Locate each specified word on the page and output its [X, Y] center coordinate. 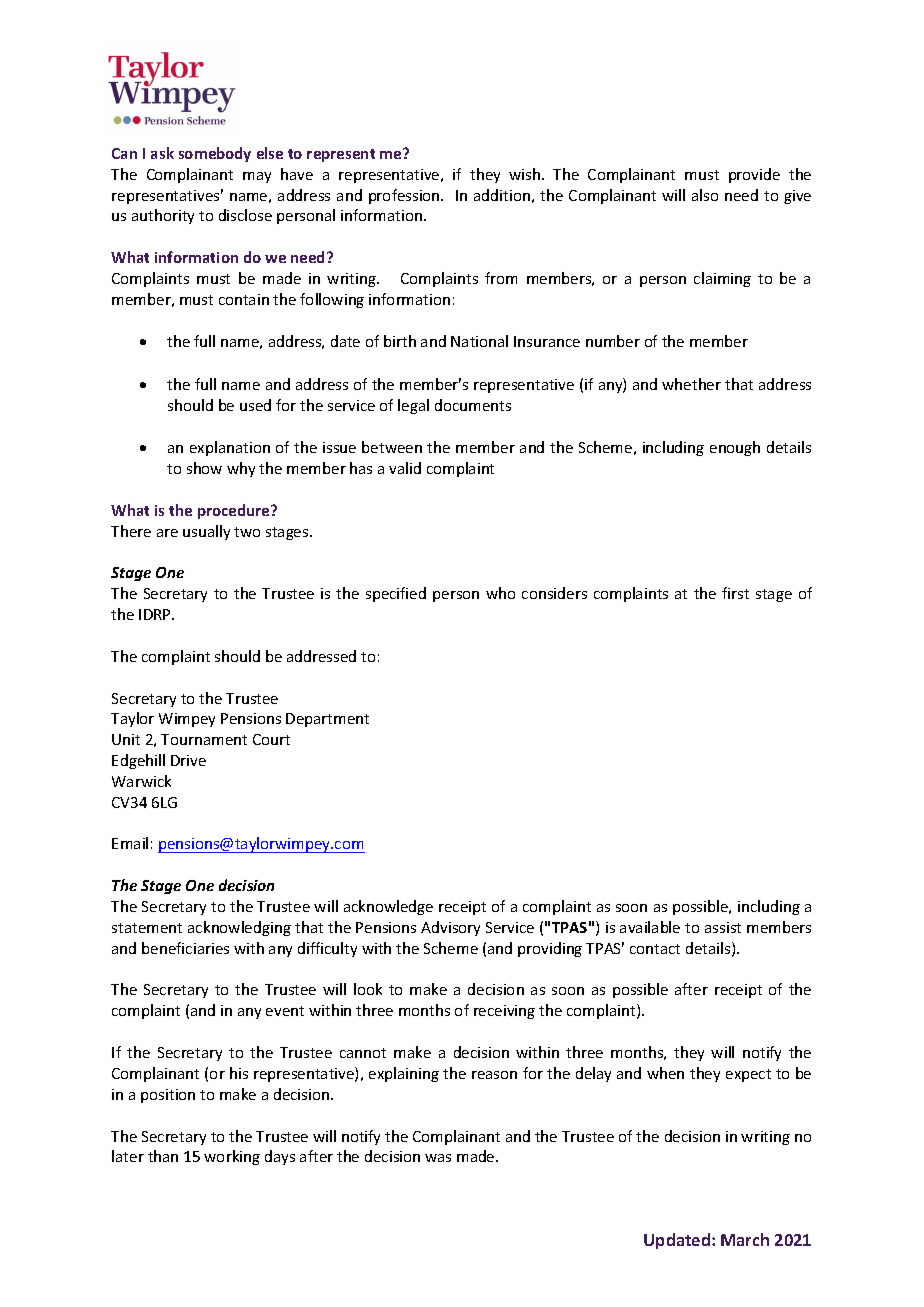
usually [206, 532]
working [232, 1157]
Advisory [450, 928]
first [735, 593]
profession [405, 196]
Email [130, 843]
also [705, 195]
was [438, 1158]
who [500, 593]
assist [723, 927]
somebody [215, 154]
